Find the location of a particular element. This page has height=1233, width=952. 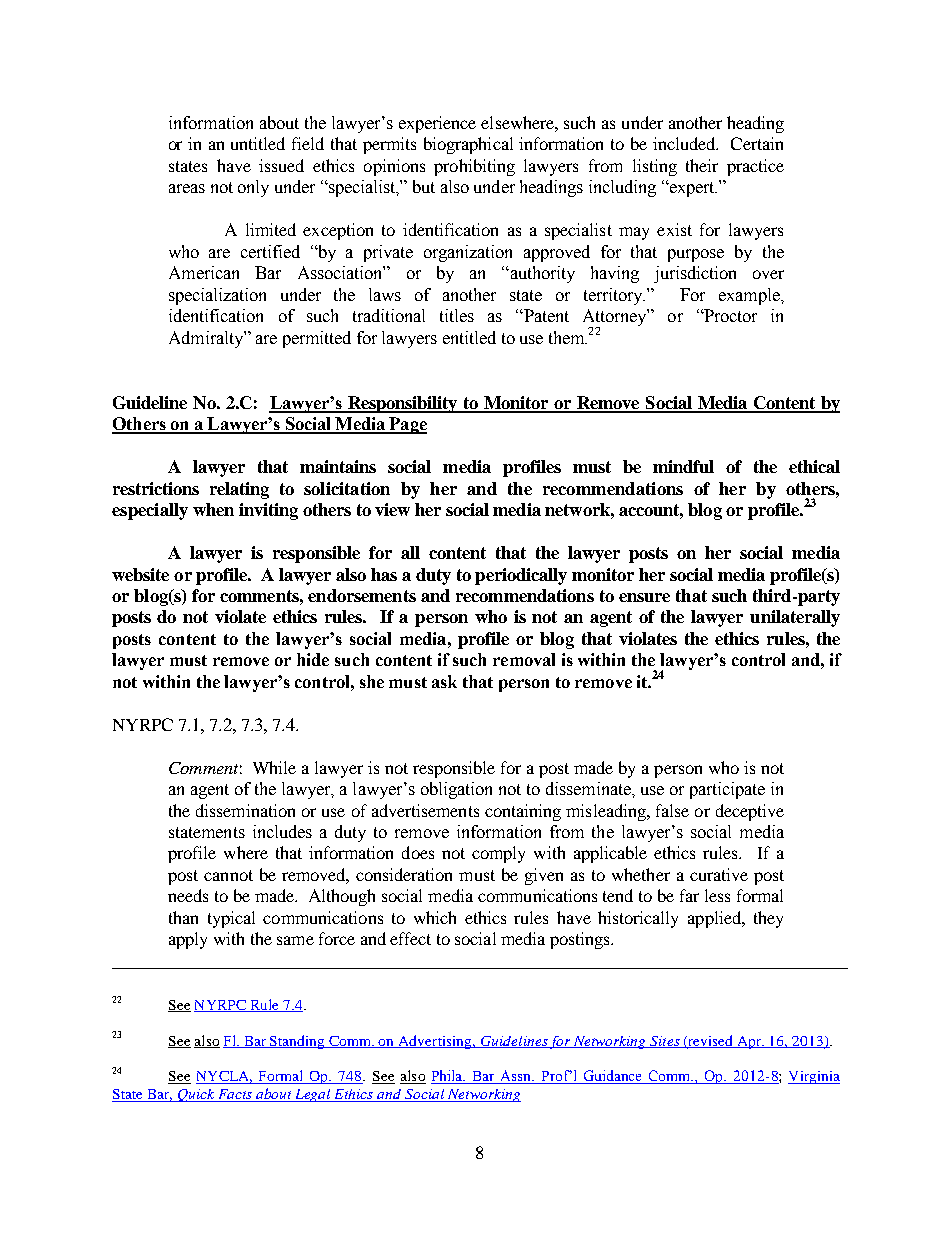

While is located at coordinates (274, 767).
